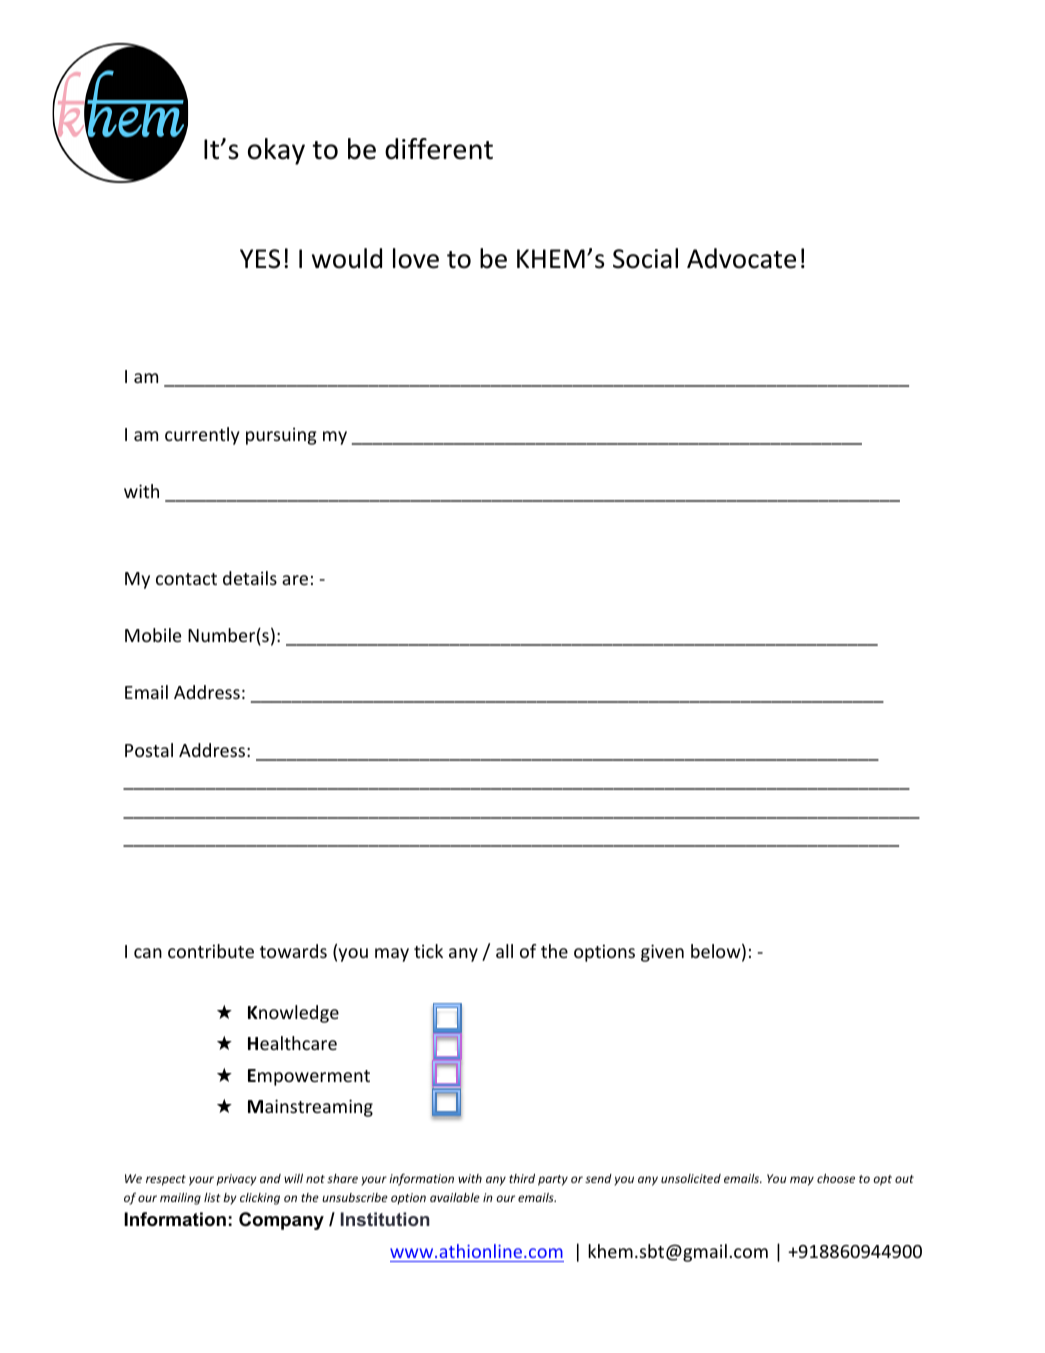 This page has height=1353, width=1045. Describe the element at coordinates (276, 151) in the page. I see `okay` at that location.
